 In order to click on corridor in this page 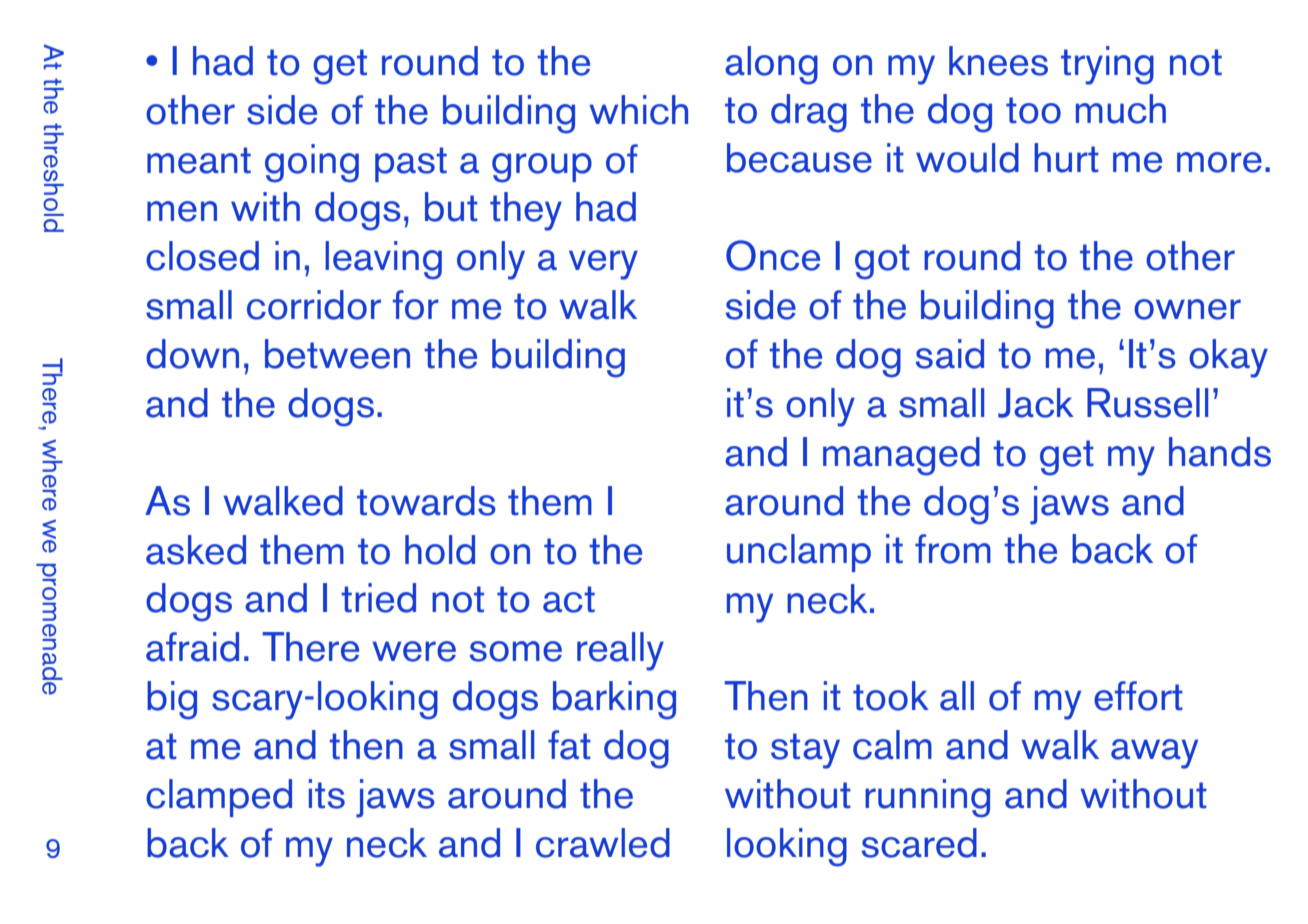, I will do `click(314, 305)`.
